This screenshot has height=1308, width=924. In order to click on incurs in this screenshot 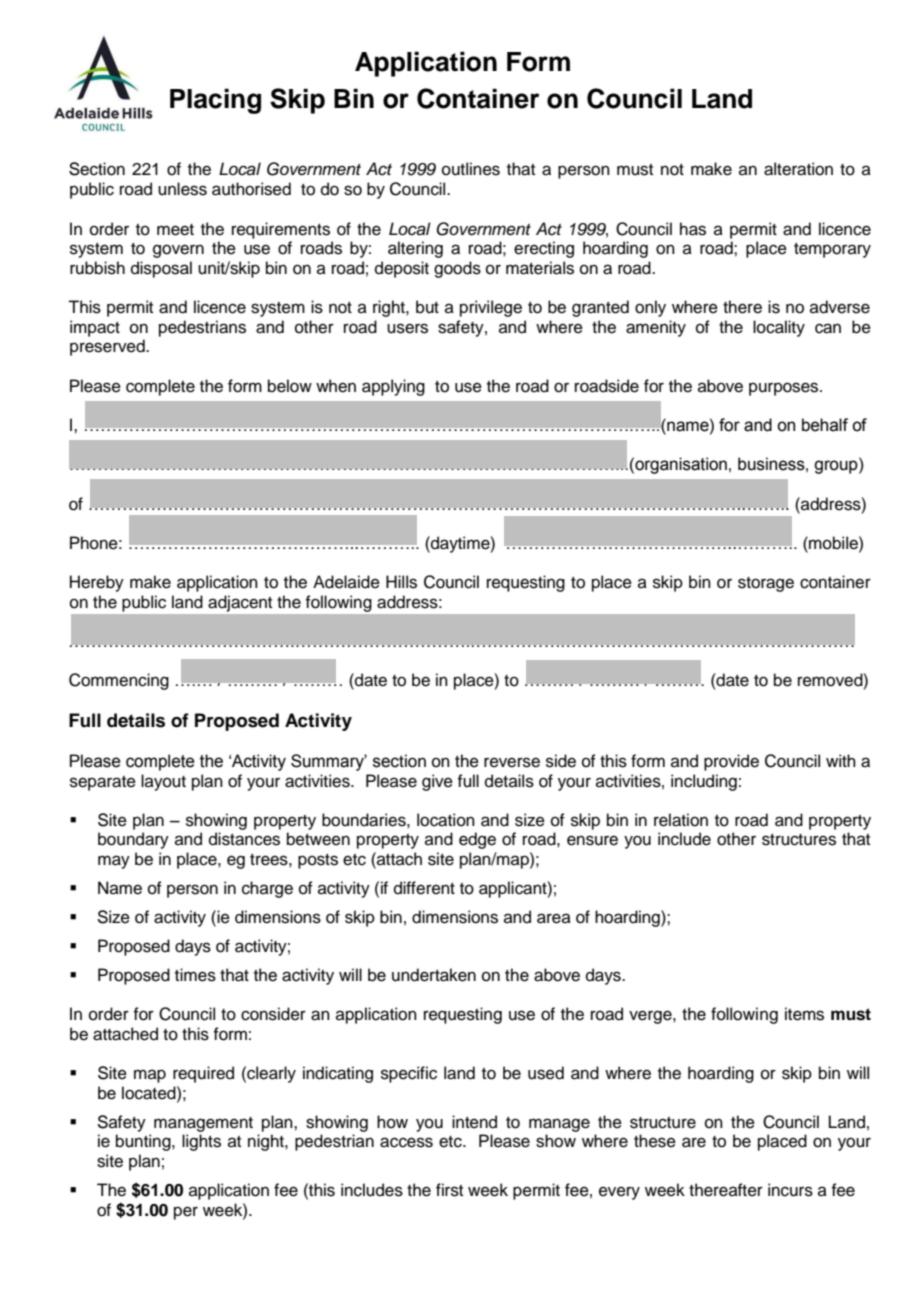, I will do `click(790, 1190)`.
